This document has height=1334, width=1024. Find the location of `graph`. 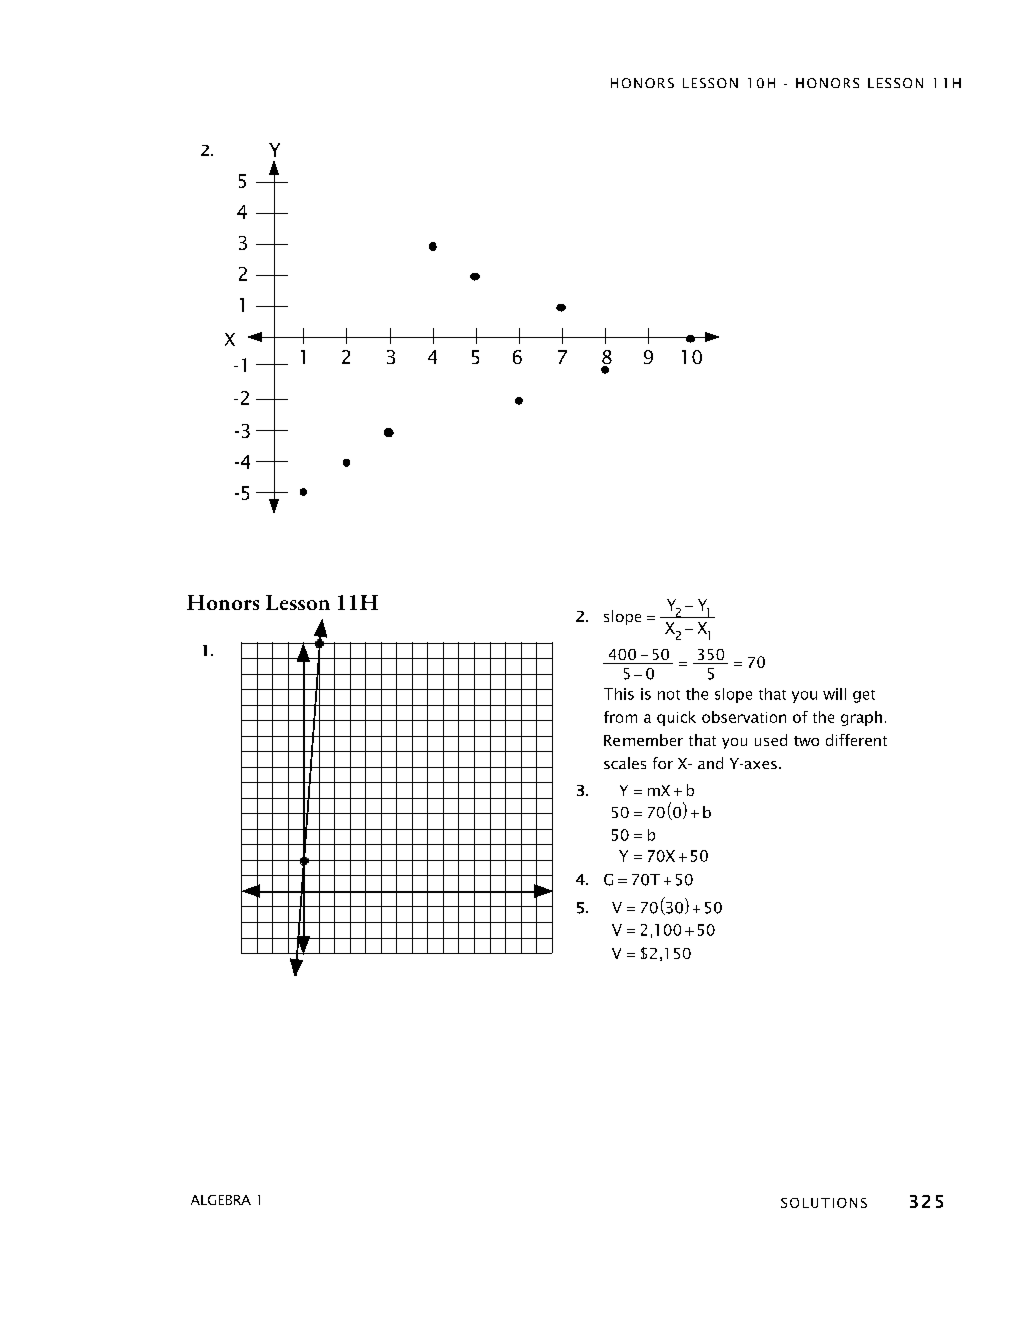

graph is located at coordinates (861, 718).
